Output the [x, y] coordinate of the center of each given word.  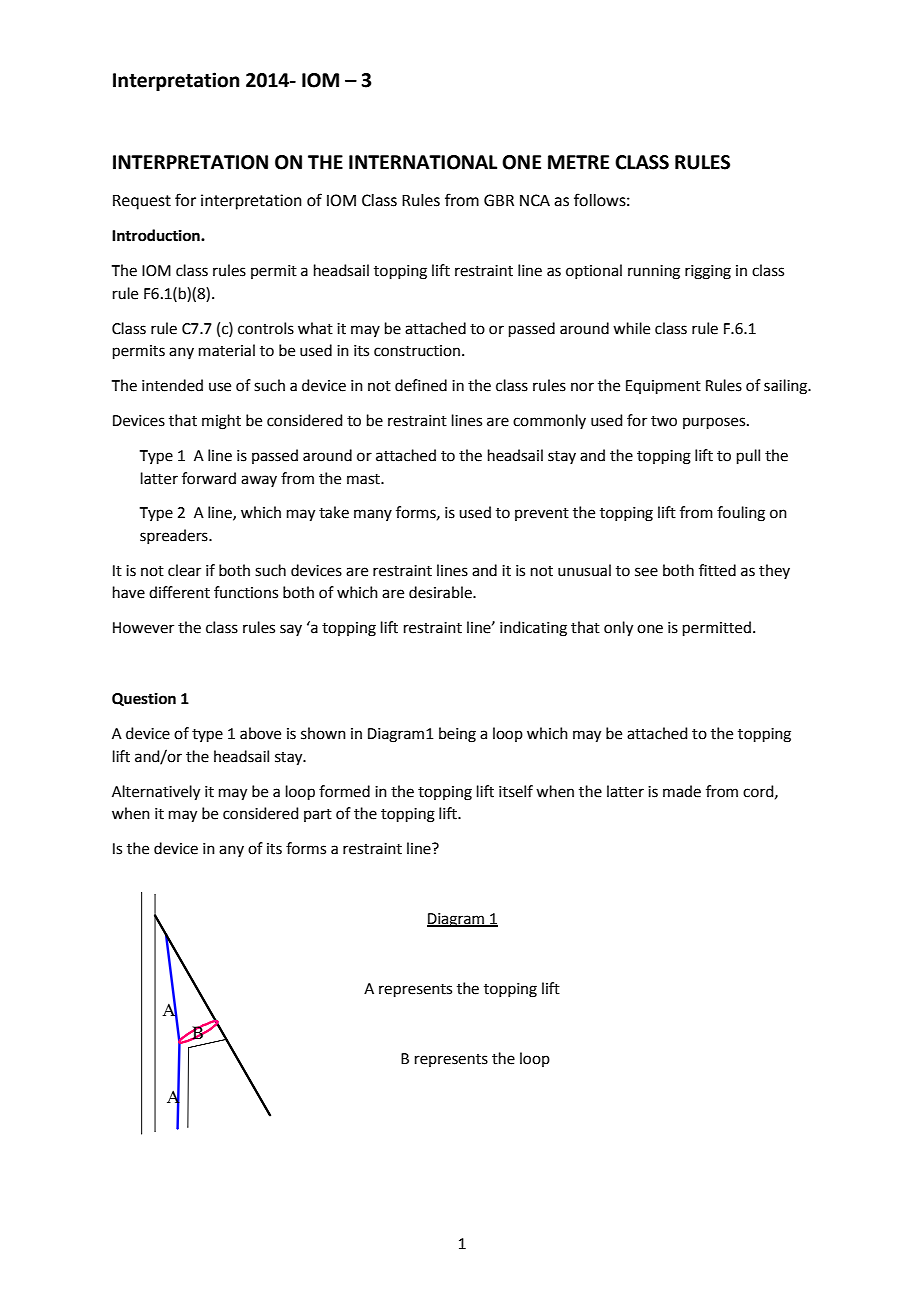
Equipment [663, 387]
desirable [441, 592]
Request [142, 202]
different [179, 592]
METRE [578, 162]
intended [172, 385]
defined [421, 385]
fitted [717, 570]
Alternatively [156, 793]
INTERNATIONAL [423, 162]
